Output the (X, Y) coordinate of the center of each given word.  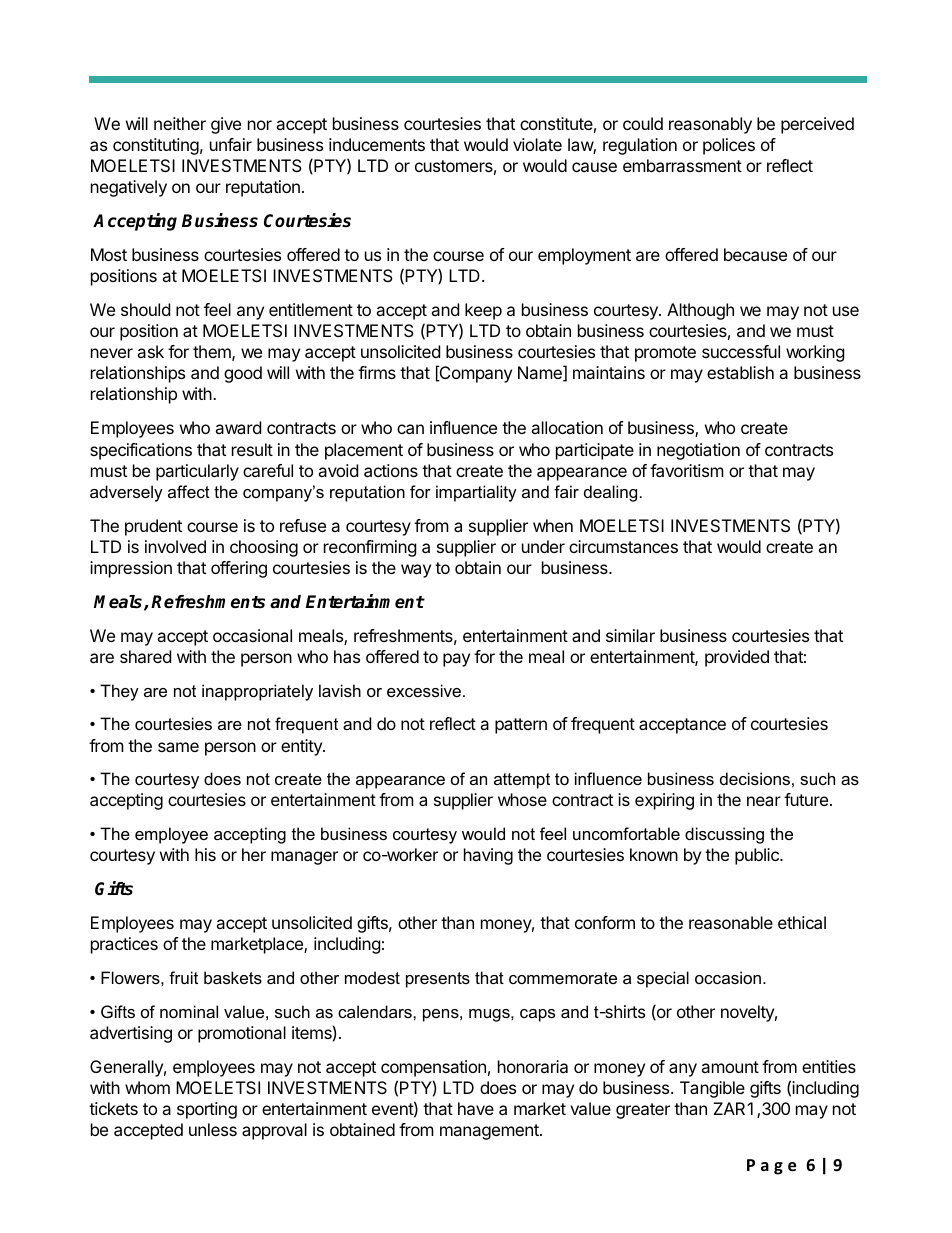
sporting (207, 1110)
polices (729, 146)
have (476, 1108)
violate (537, 144)
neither (180, 123)
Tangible (712, 1089)
